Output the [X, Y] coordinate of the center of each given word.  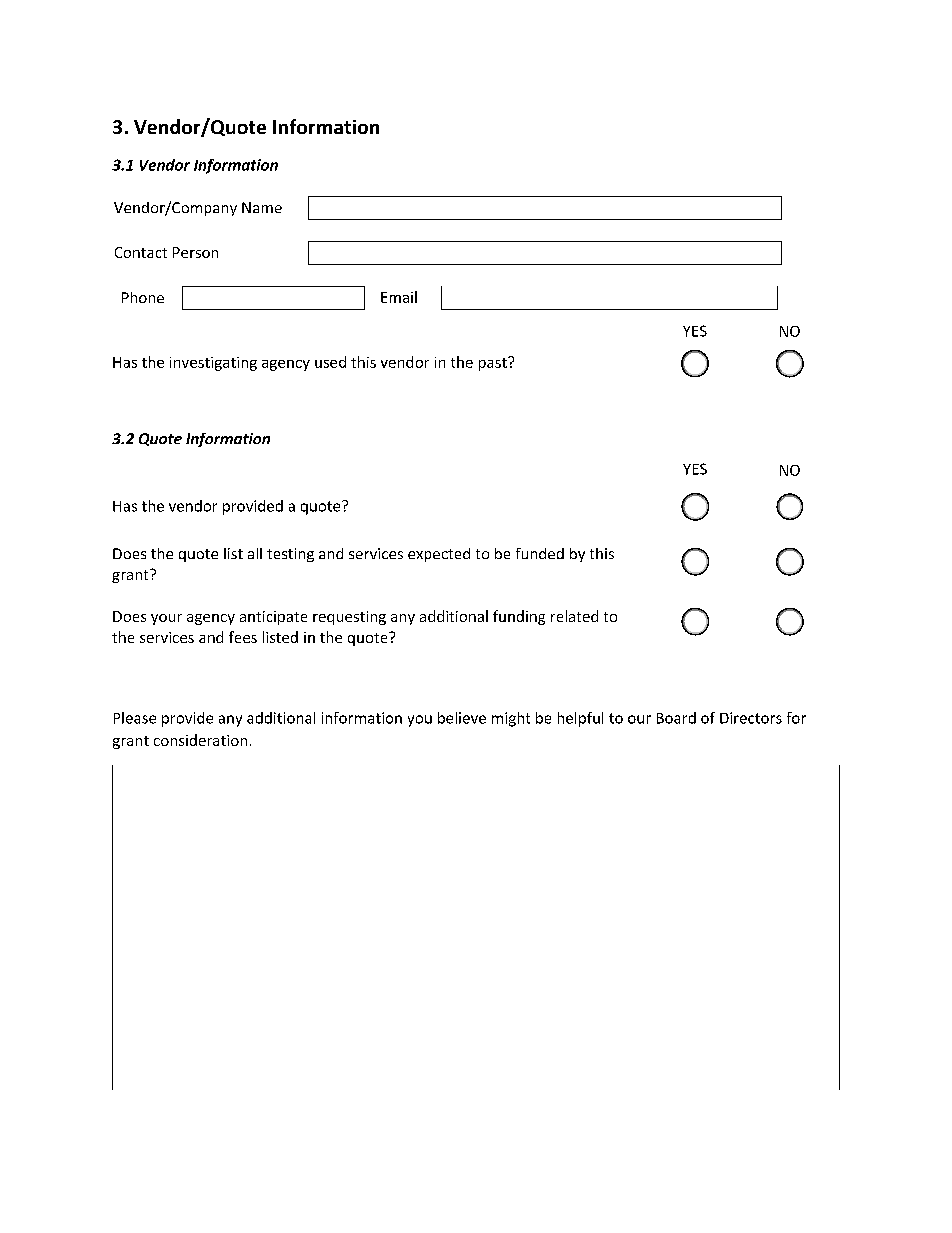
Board [676, 718]
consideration [200, 740]
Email [399, 297]
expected [439, 555]
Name [262, 207]
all [255, 553]
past [494, 364]
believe [462, 718]
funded [540, 553]
